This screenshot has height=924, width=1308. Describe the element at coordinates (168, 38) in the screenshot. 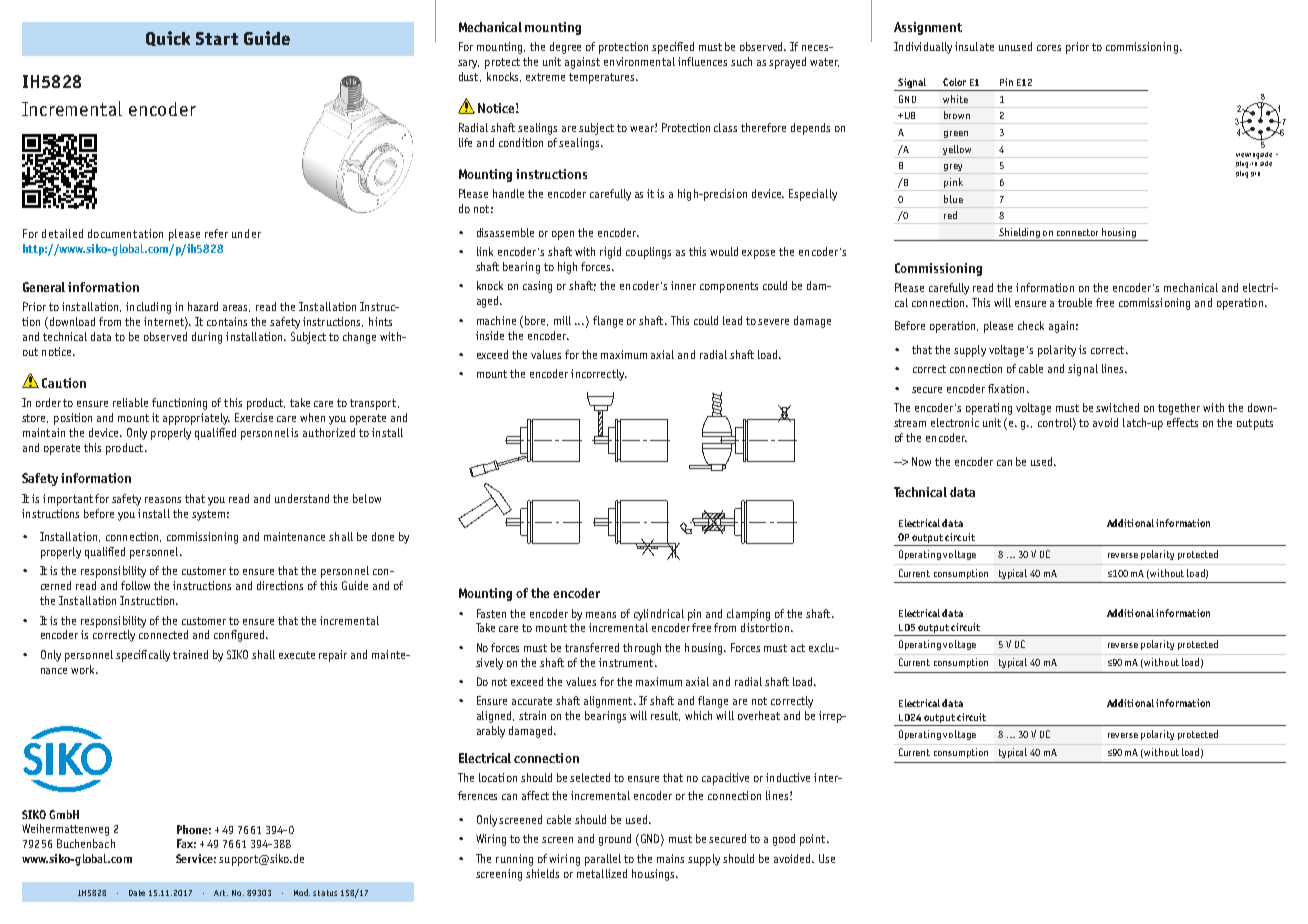

I see `Quick` at that location.
